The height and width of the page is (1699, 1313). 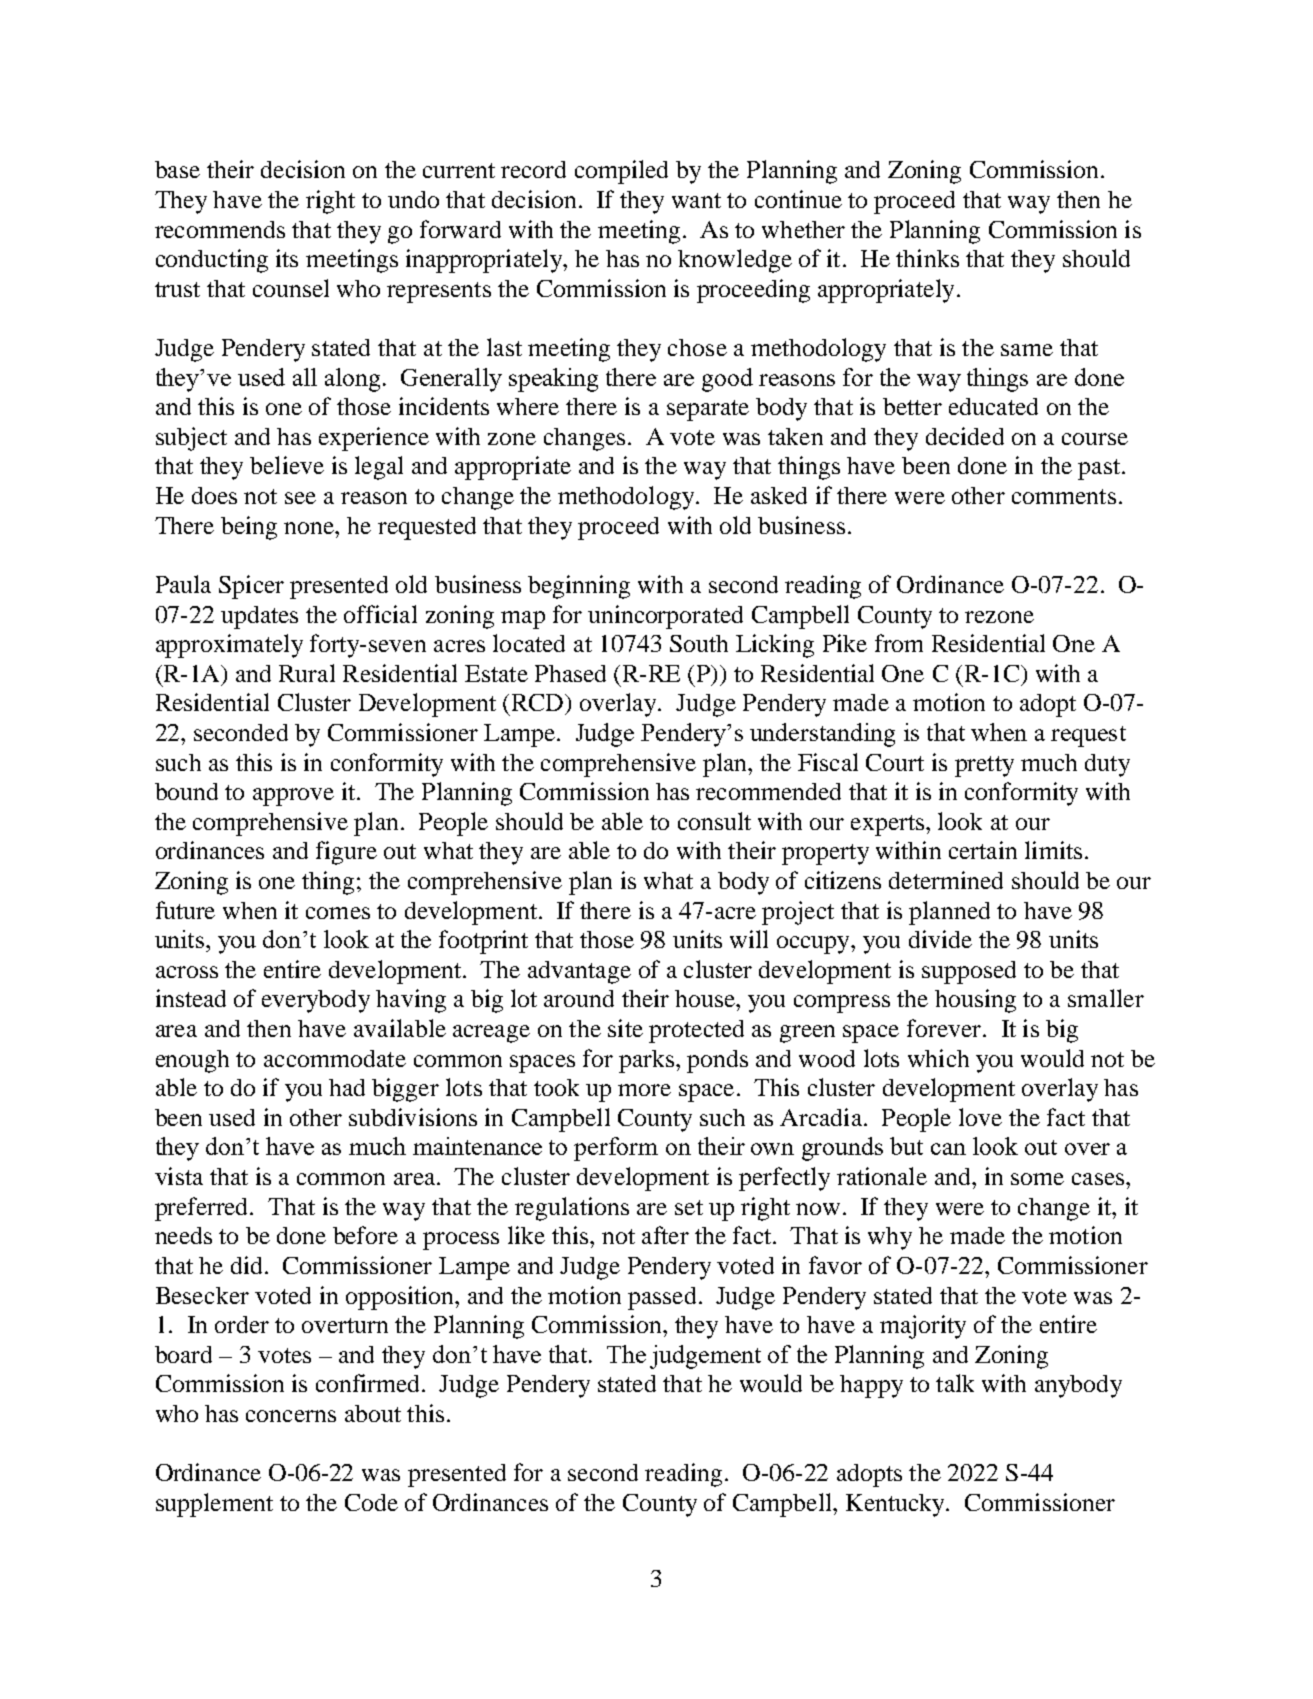 I want to click on concerns, so click(x=291, y=1416).
